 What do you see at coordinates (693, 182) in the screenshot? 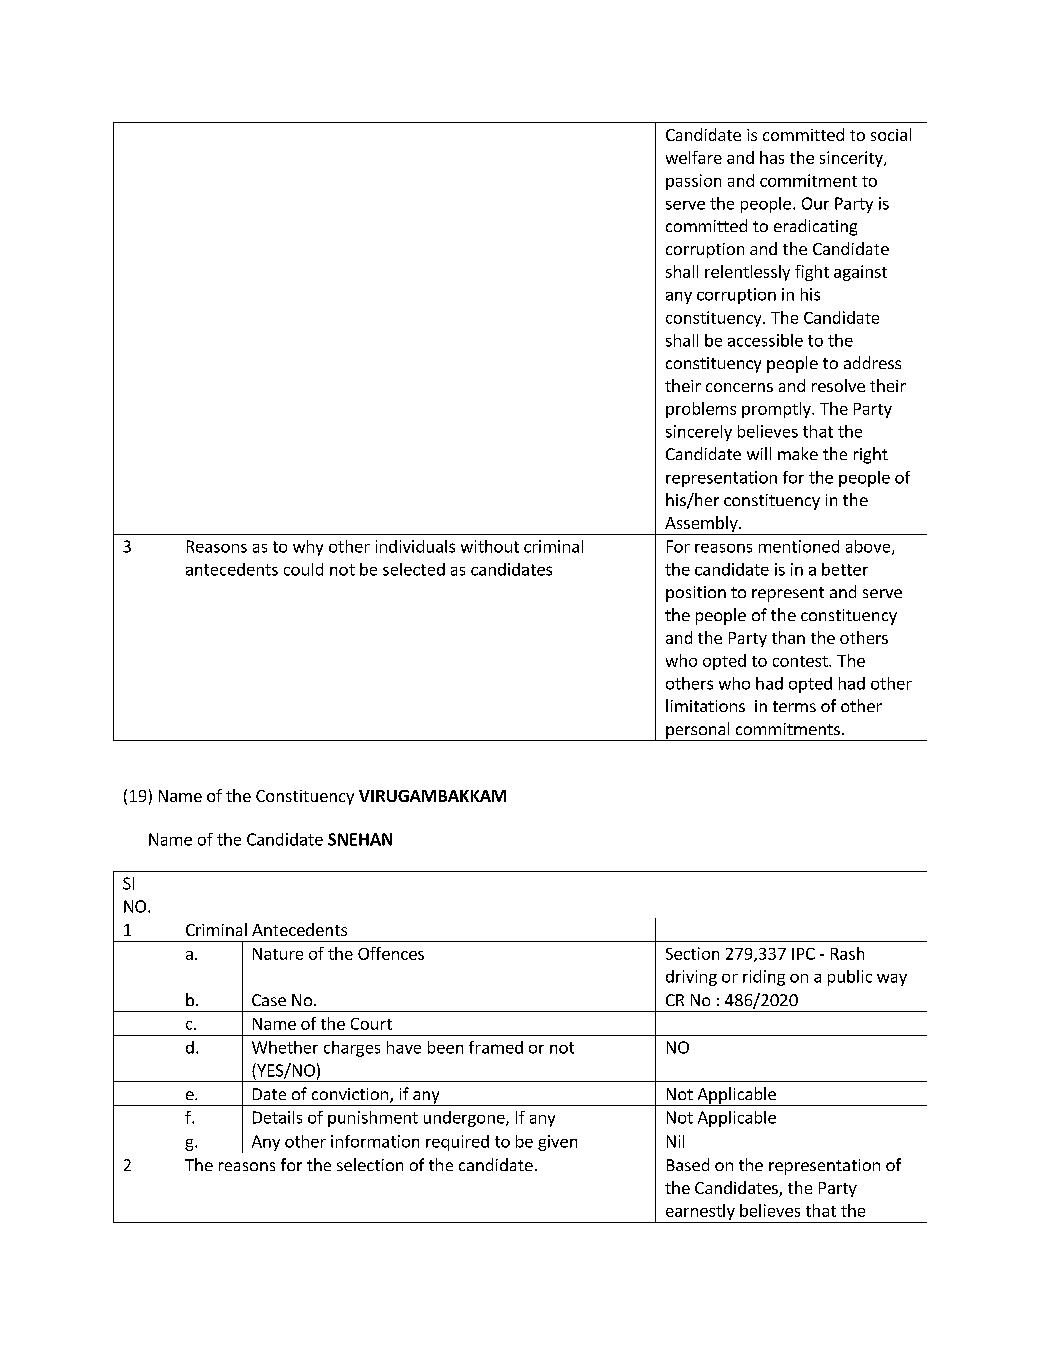
I see `passion` at bounding box center [693, 182].
